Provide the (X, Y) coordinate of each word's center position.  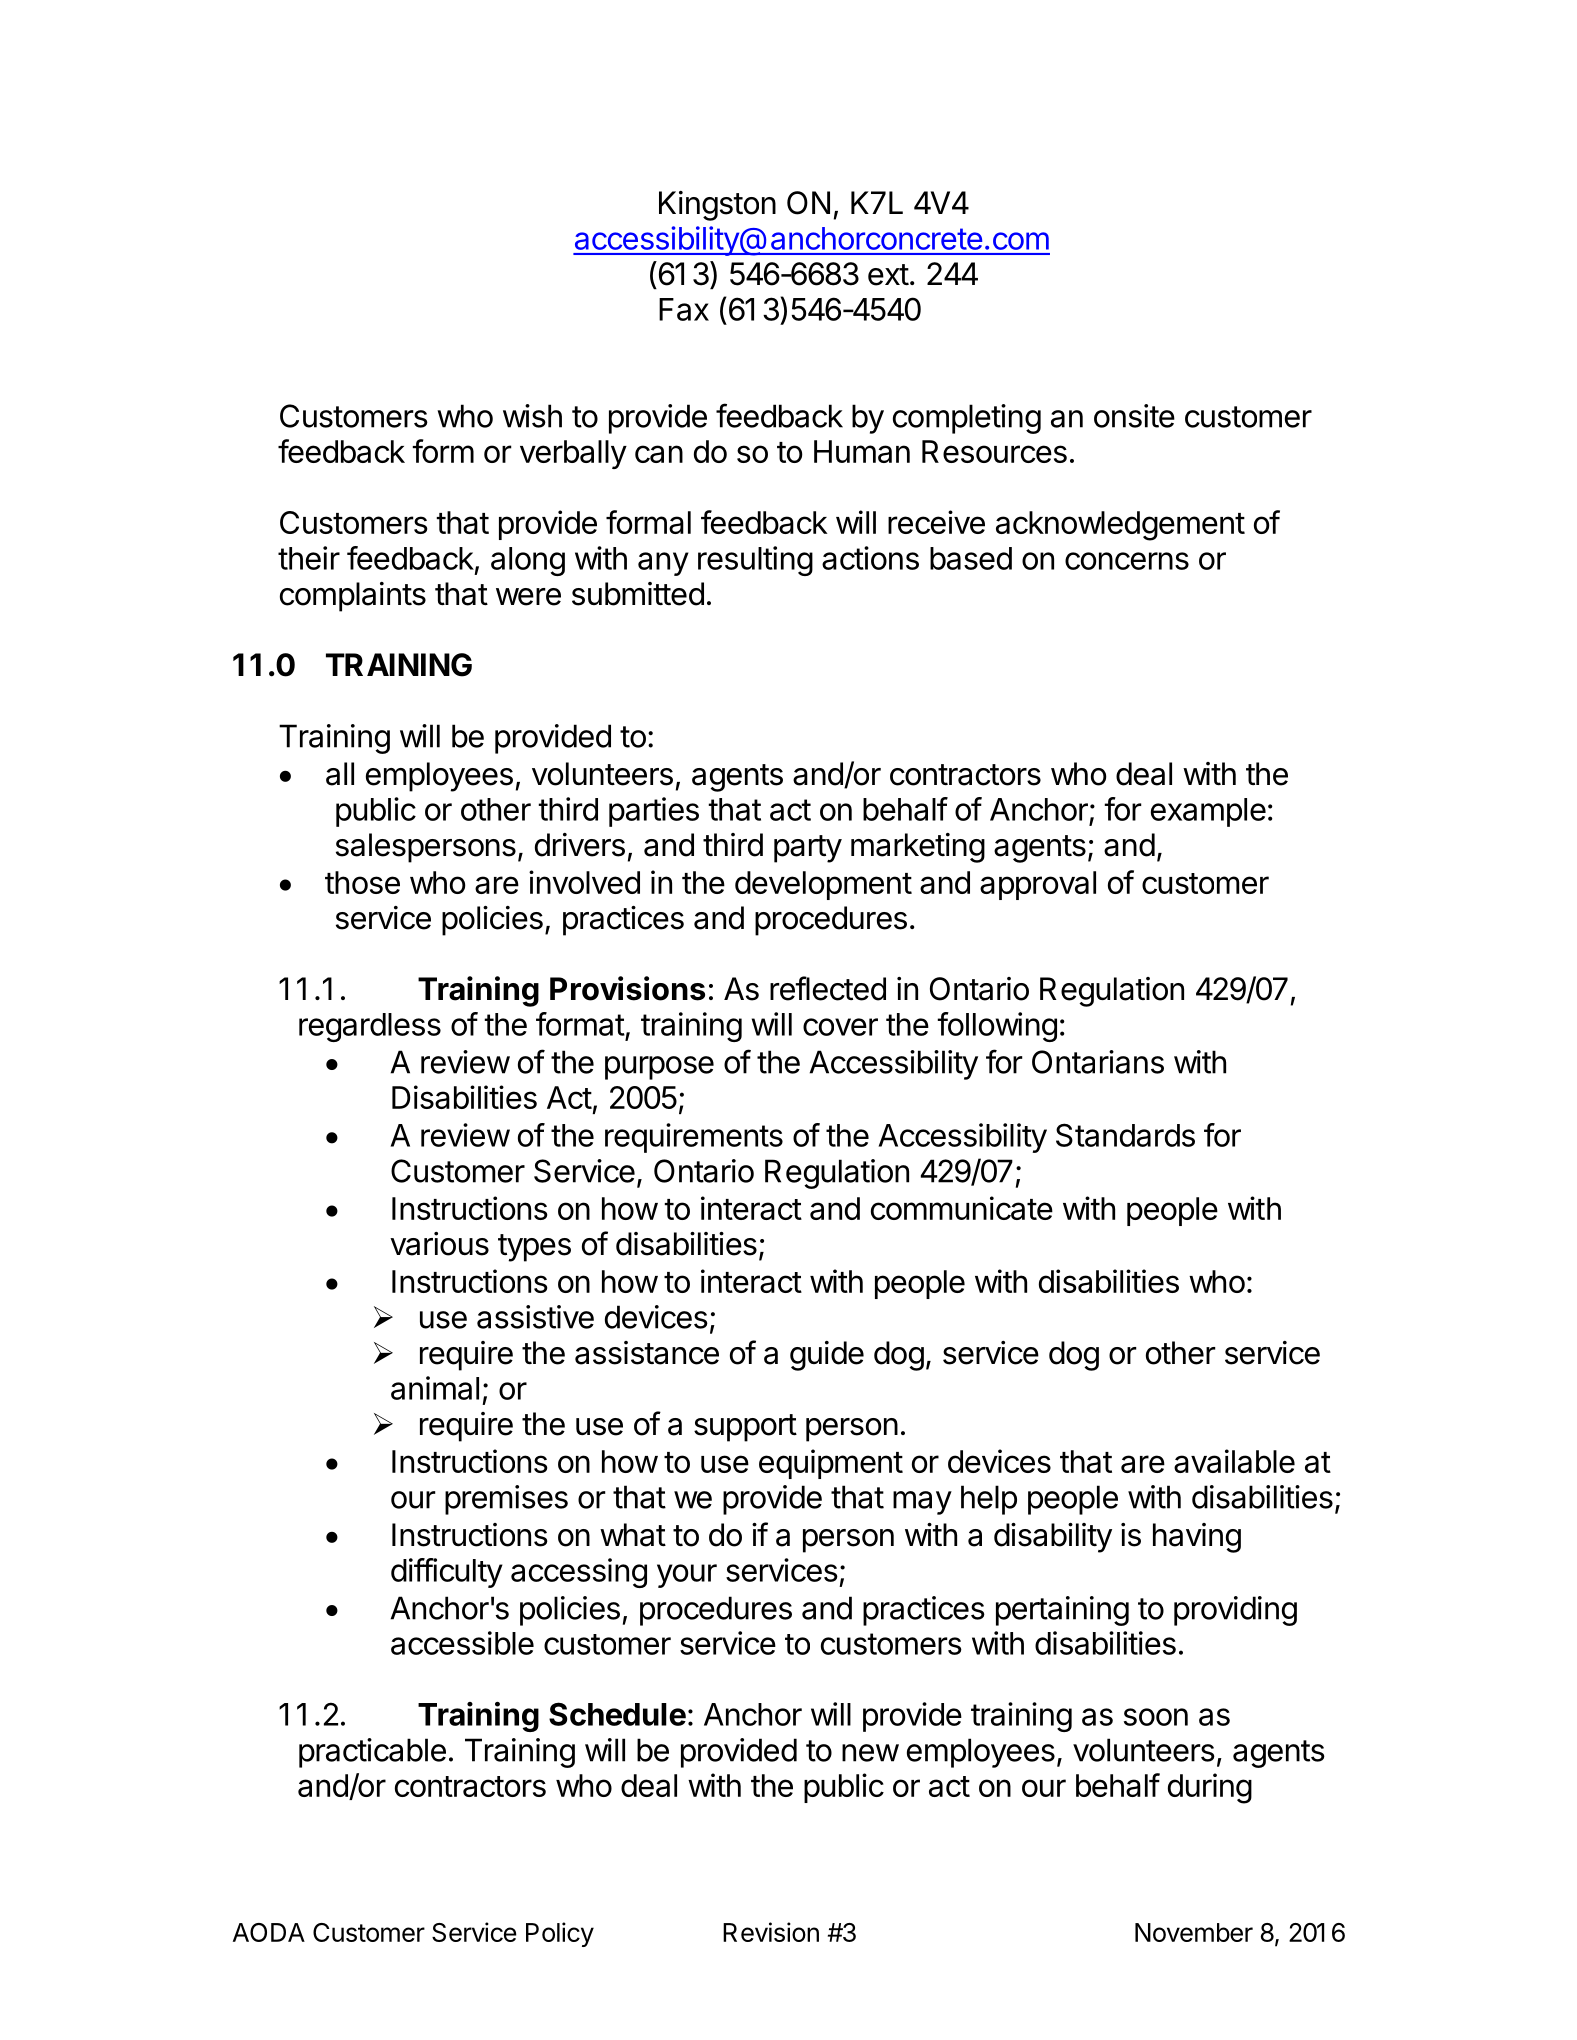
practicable (372, 1753)
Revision (771, 1932)
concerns (1127, 561)
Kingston (717, 206)
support (745, 1428)
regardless (370, 1027)
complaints (353, 597)
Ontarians (1098, 1062)
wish (532, 416)
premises (506, 1500)
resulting (755, 561)
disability (1053, 1538)
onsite (1134, 416)
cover (840, 1027)
